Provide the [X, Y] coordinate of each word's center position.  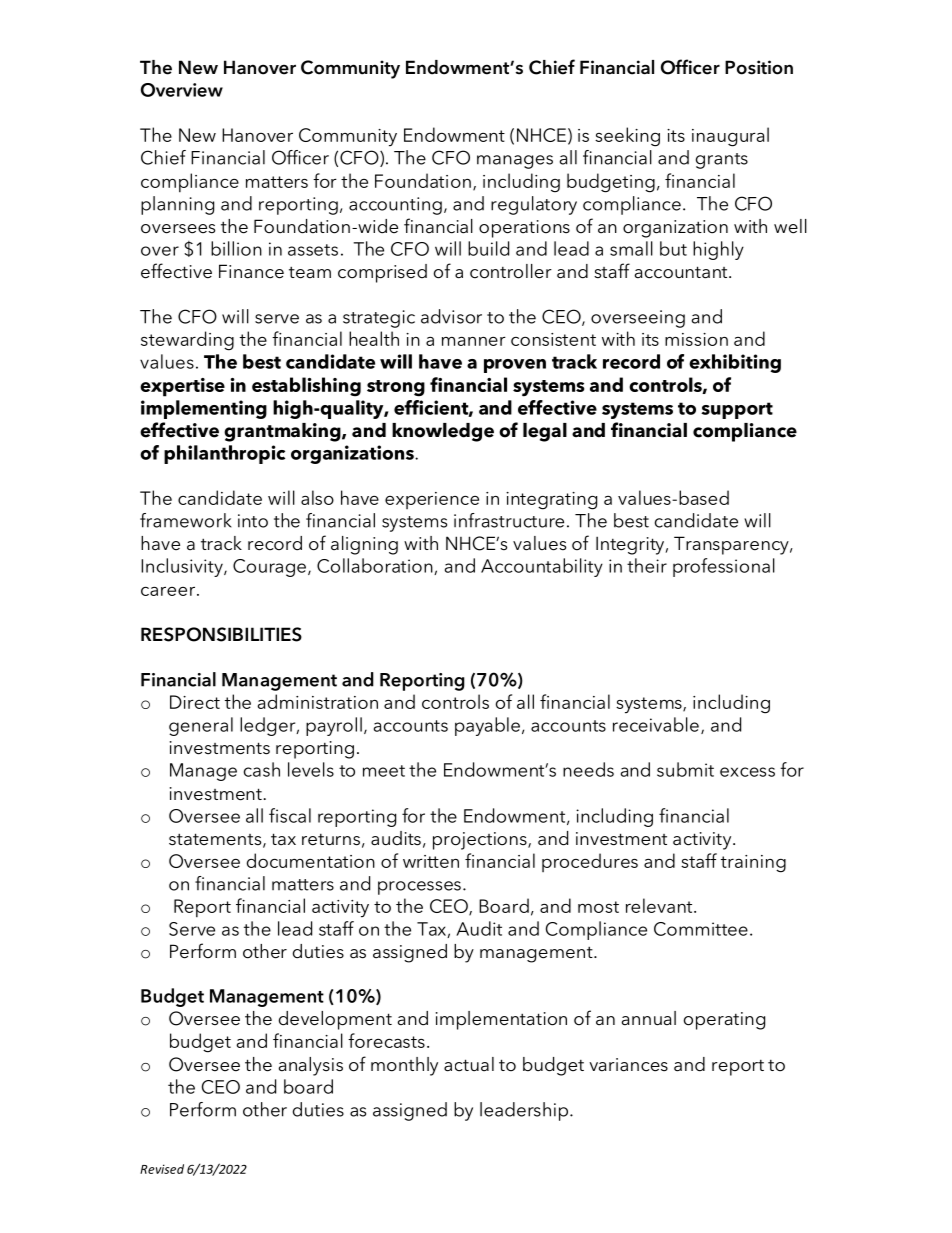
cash [262, 769]
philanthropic [224, 454]
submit [685, 769]
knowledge [443, 432]
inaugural [730, 137]
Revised [162, 1169]
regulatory [534, 205]
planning [177, 205]
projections [481, 841]
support [737, 410]
